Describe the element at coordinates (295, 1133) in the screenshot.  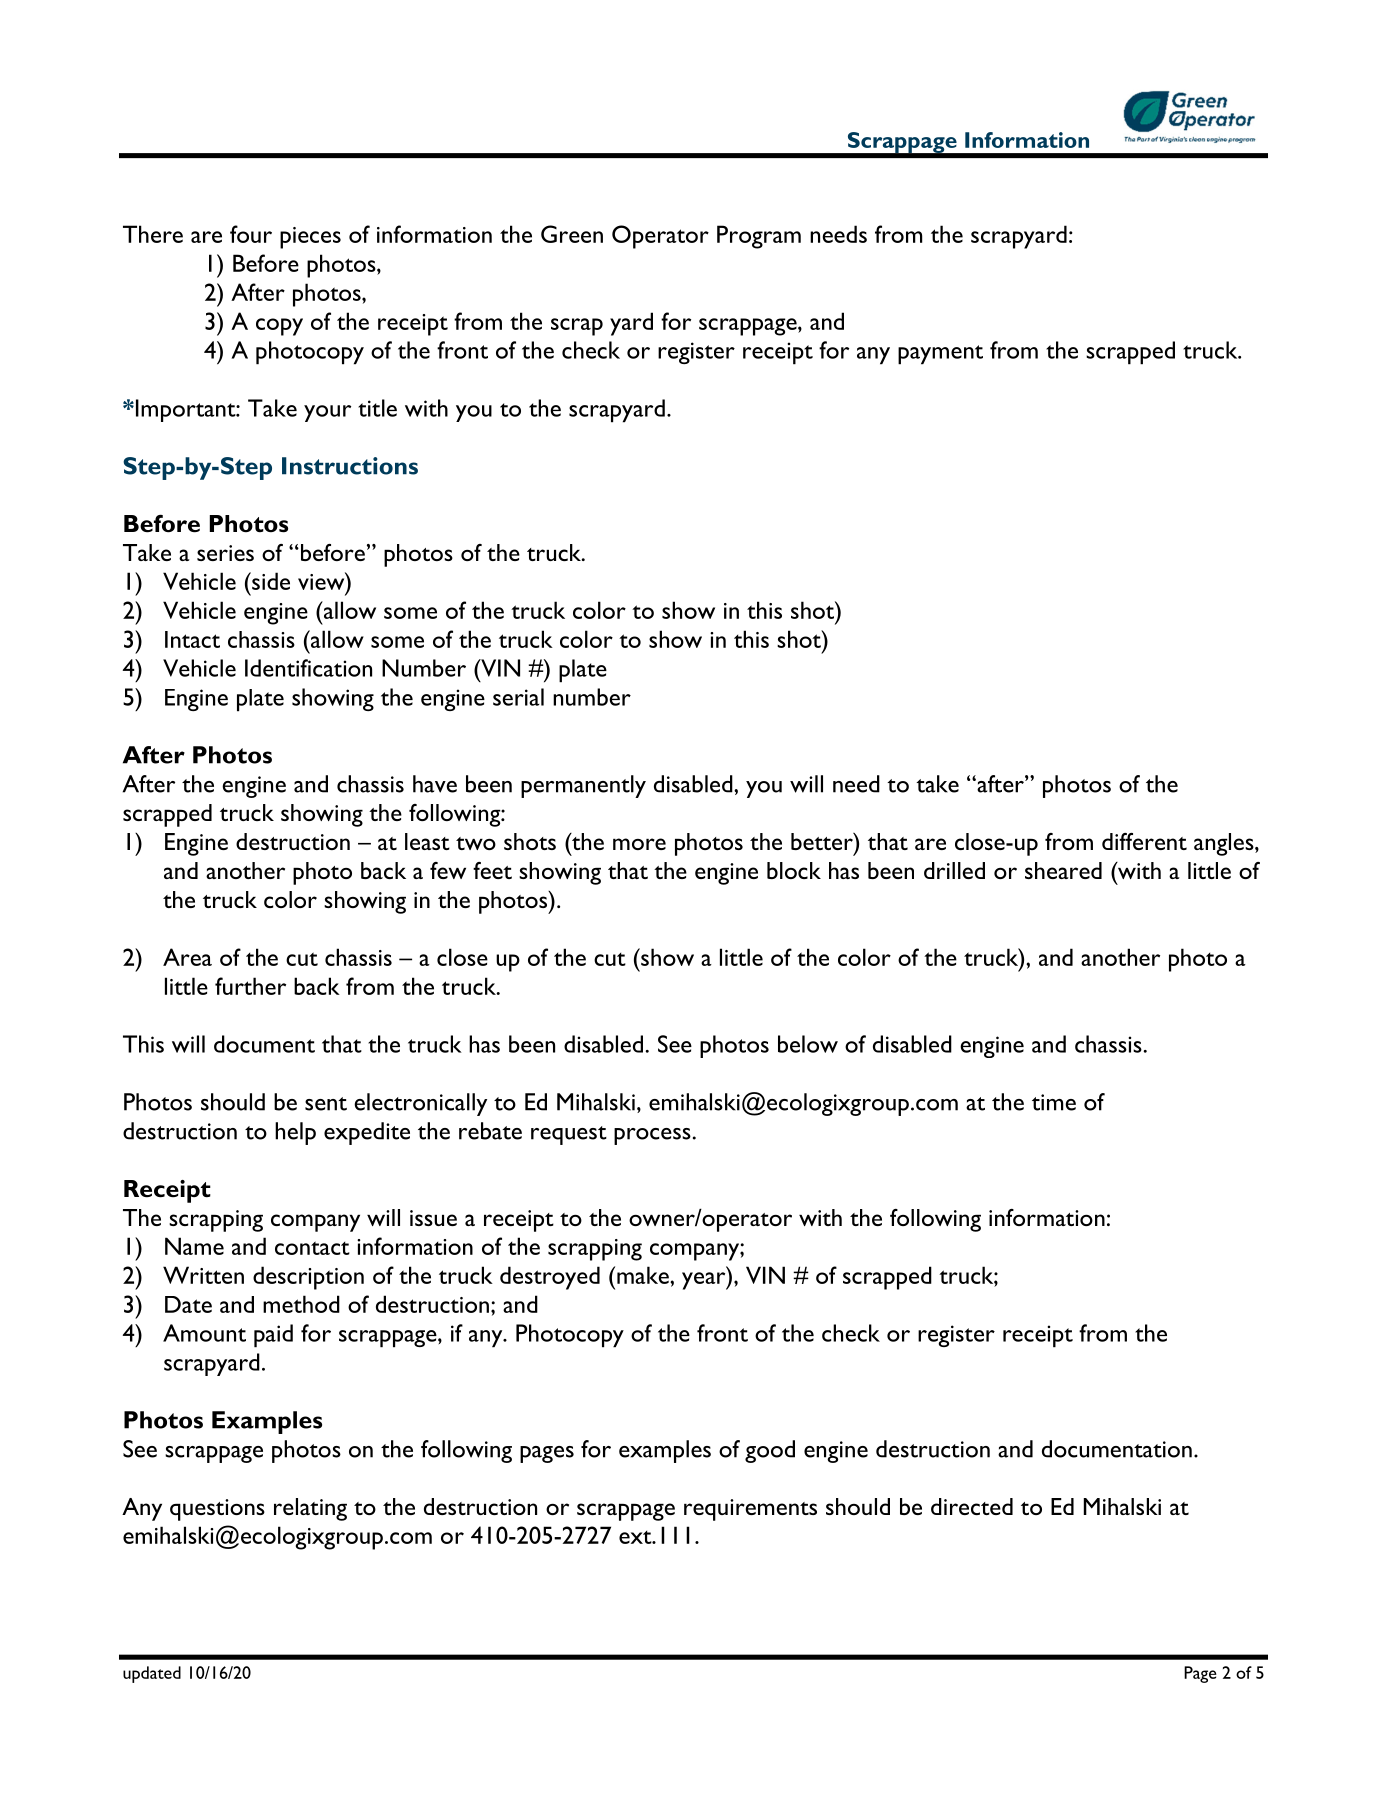
I see `help` at that location.
